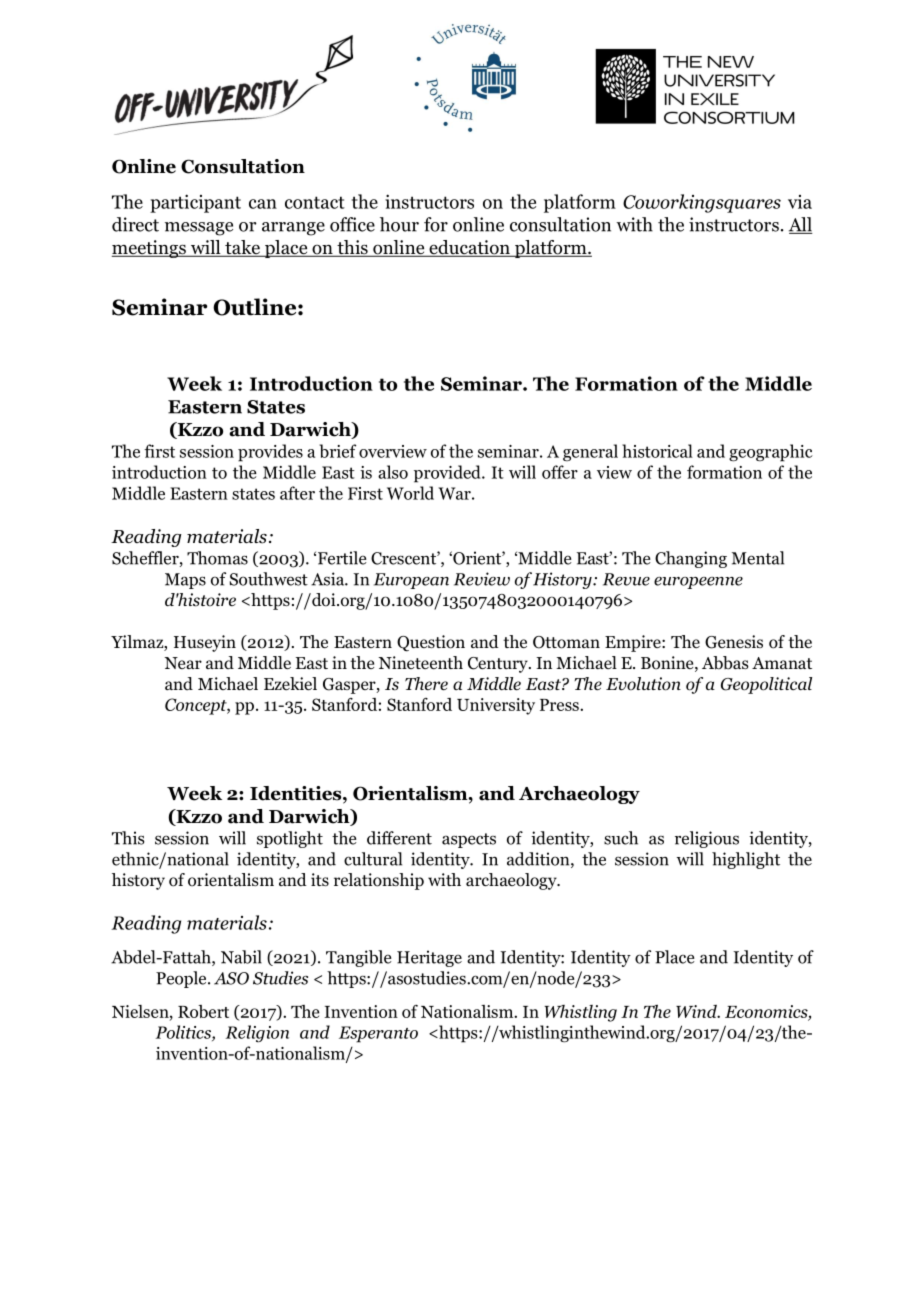 This document has height=1308, width=924. Describe the element at coordinates (290, 839) in the document. I see `spotlight` at that location.
